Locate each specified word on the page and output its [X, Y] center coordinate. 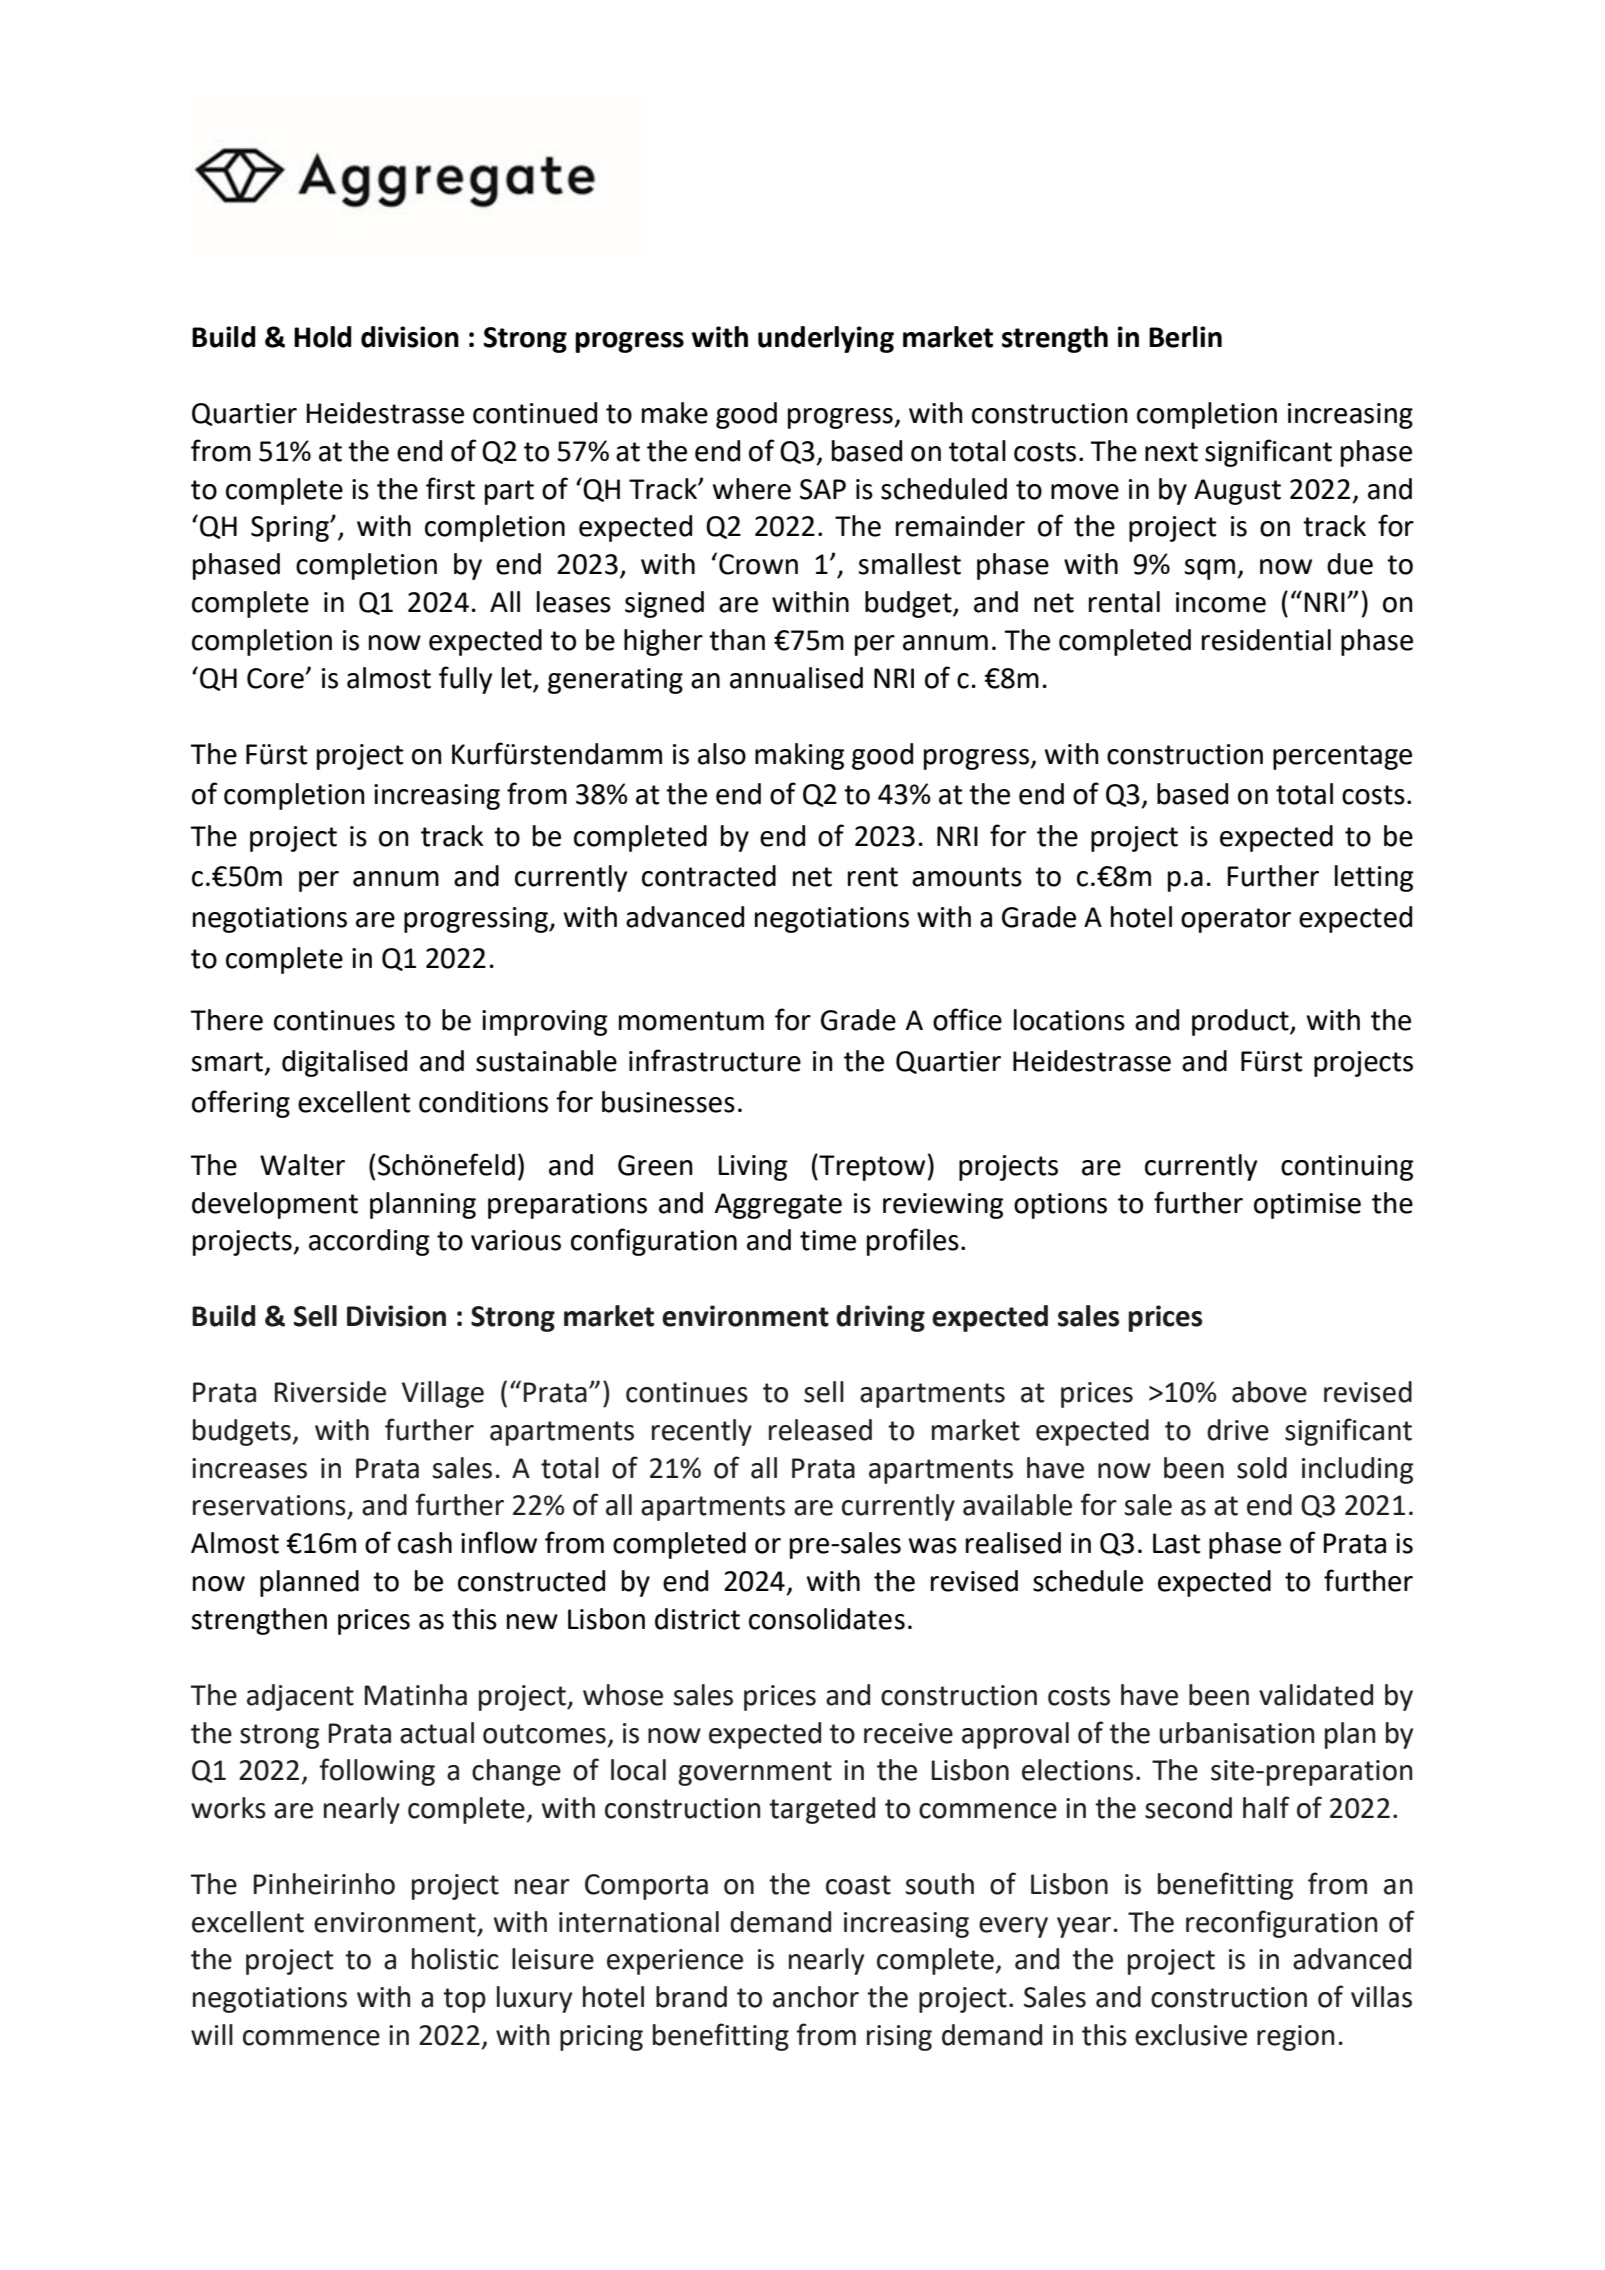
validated [1316, 1695]
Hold [323, 337]
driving [880, 1318]
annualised [796, 678]
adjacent [300, 1697]
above [1269, 1392]
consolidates [827, 1619]
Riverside [330, 1392]
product [1241, 1022]
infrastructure [715, 1060]
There [226, 1020]
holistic [455, 1959]
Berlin [1185, 337]
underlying [826, 339]
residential [1266, 640]
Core [276, 678]
